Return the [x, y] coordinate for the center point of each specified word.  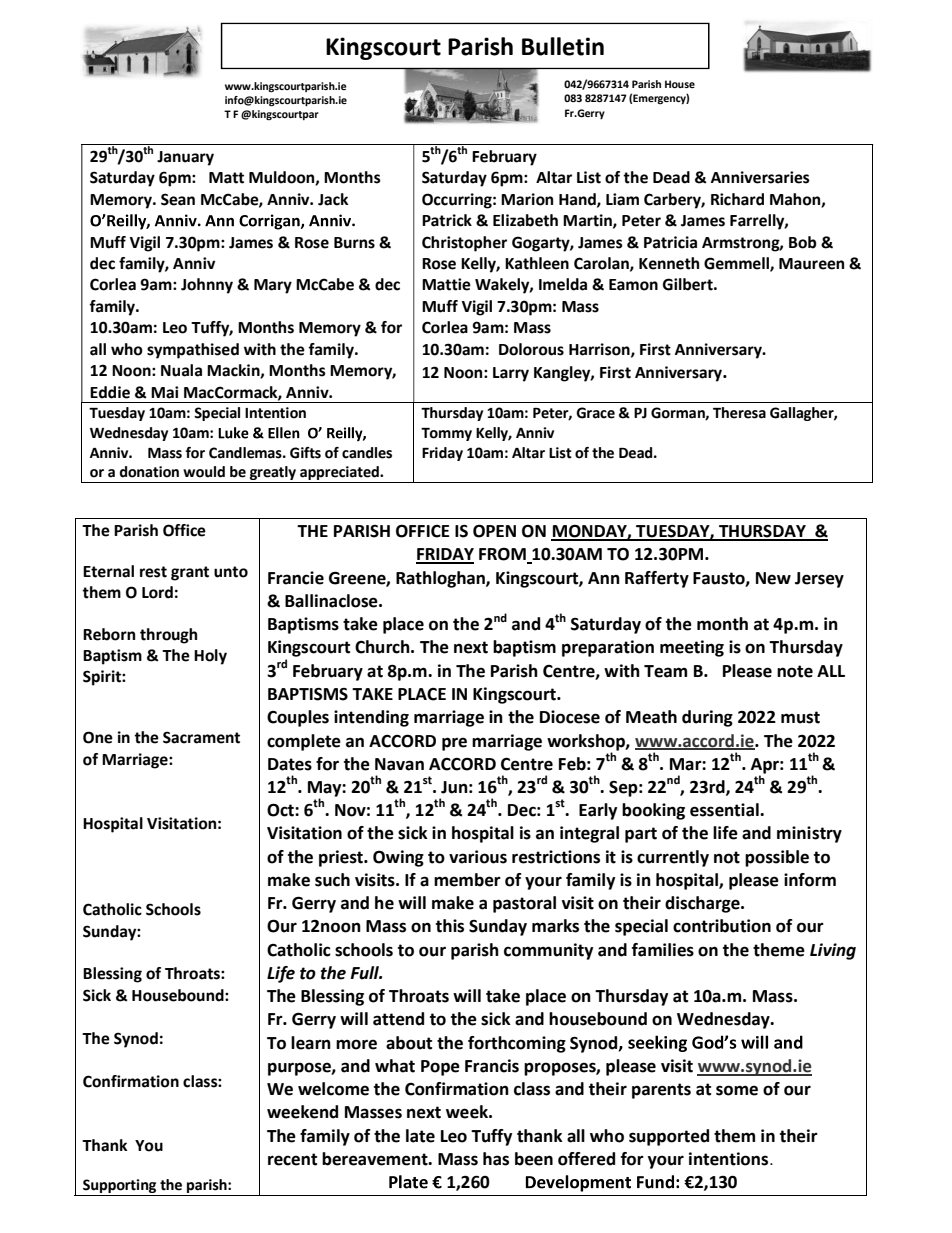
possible [777, 858]
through [168, 636]
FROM [503, 555]
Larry [511, 374]
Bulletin [563, 46]
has [496, 1159]
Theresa [739, 413]
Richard [737, 199]
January [185, 158]
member [467, 880]
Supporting [120, 1187]
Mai [164, 392]
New [773, 578]
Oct [281, 810]
